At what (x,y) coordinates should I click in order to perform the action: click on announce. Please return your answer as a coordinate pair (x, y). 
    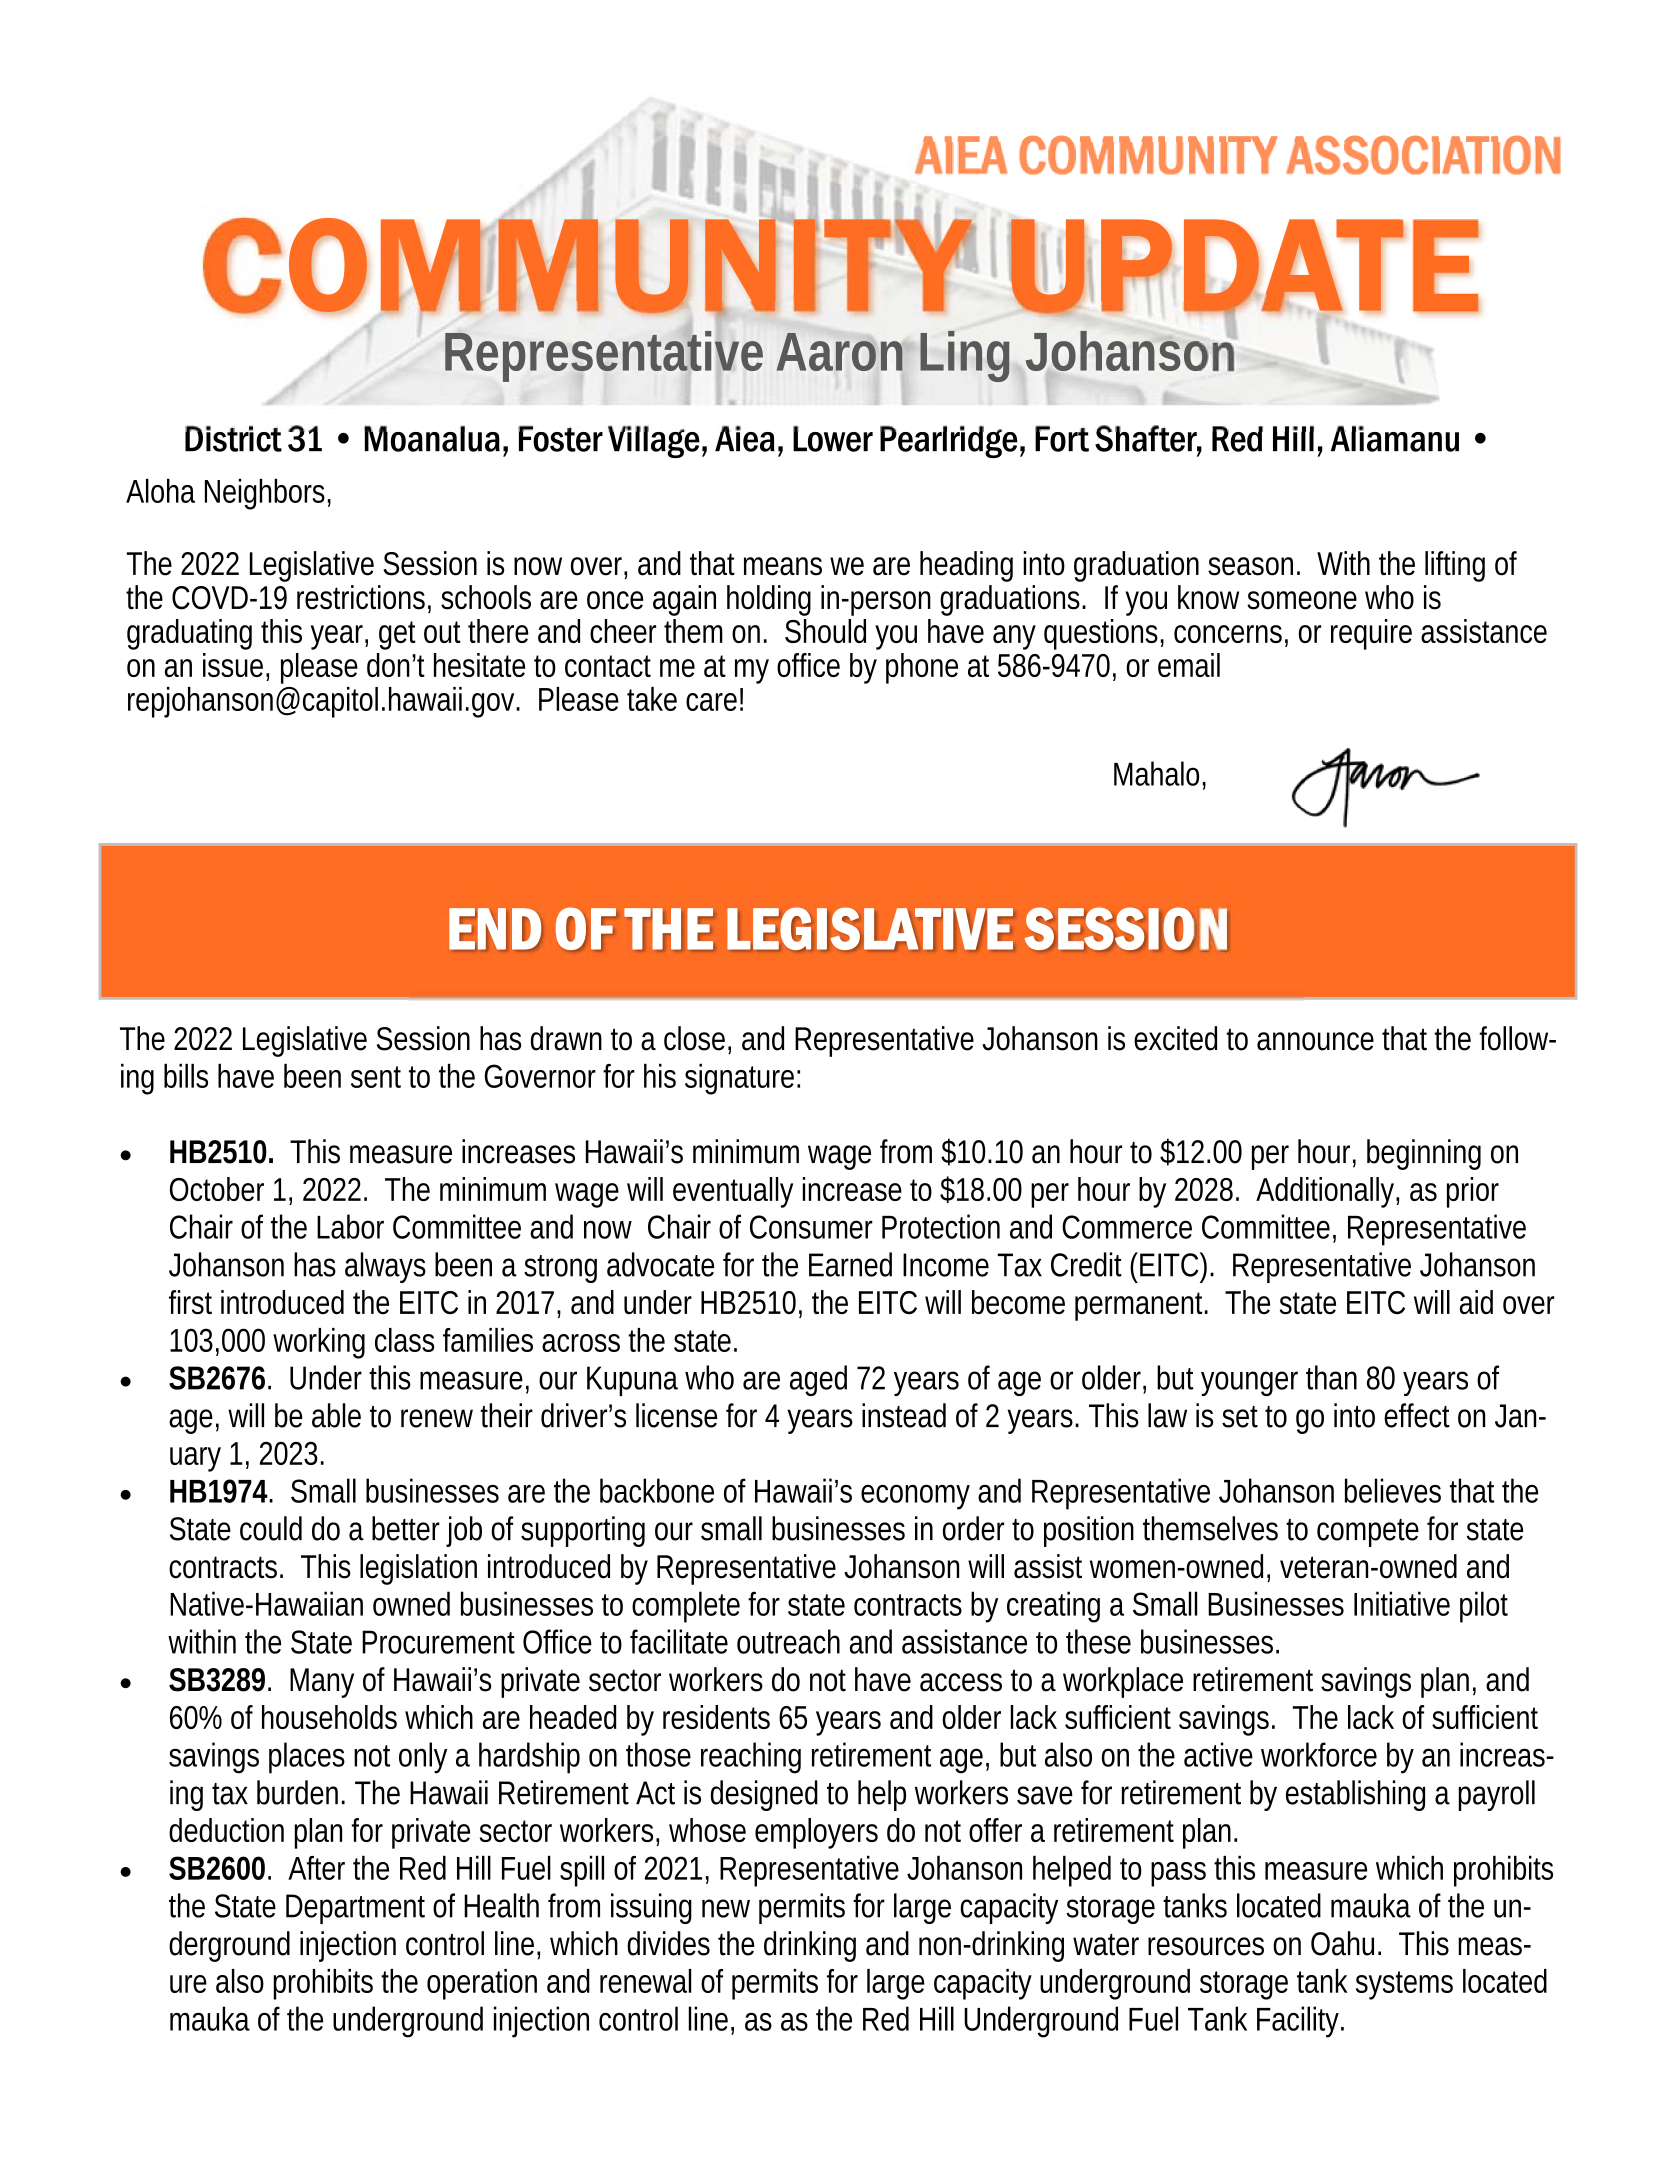
    Looking at the image, I should click on (1315, 1041).
